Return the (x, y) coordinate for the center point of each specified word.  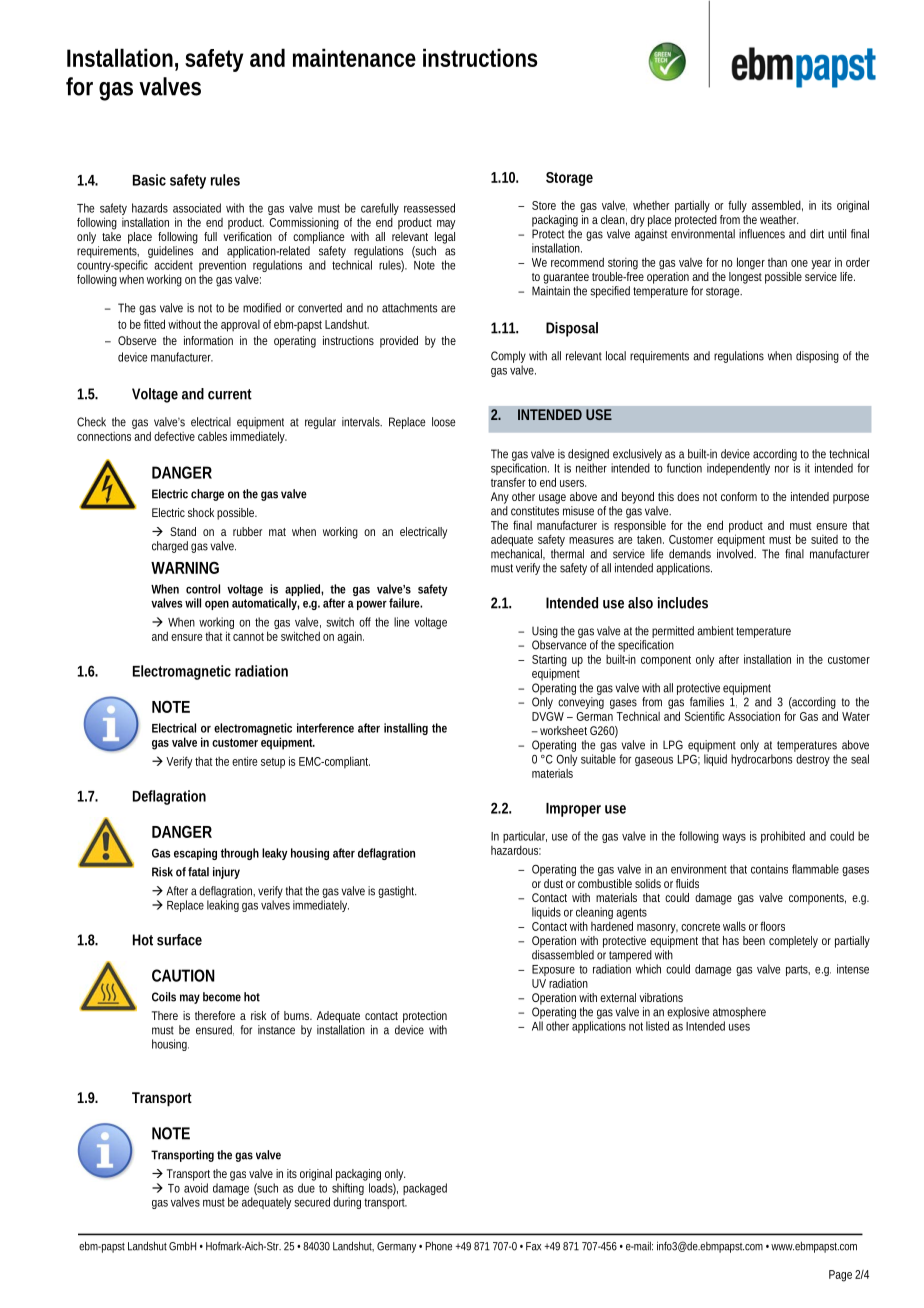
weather (779, 219)
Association (754, 716)
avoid (196, 1188)
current (230, 394)
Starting (549, 660)
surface (179, 940)
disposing (817, 357)
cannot (248, 636)
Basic (149, 180)
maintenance (354, 57)
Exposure (554, 972)
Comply (508, 358)
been (754, 940)
